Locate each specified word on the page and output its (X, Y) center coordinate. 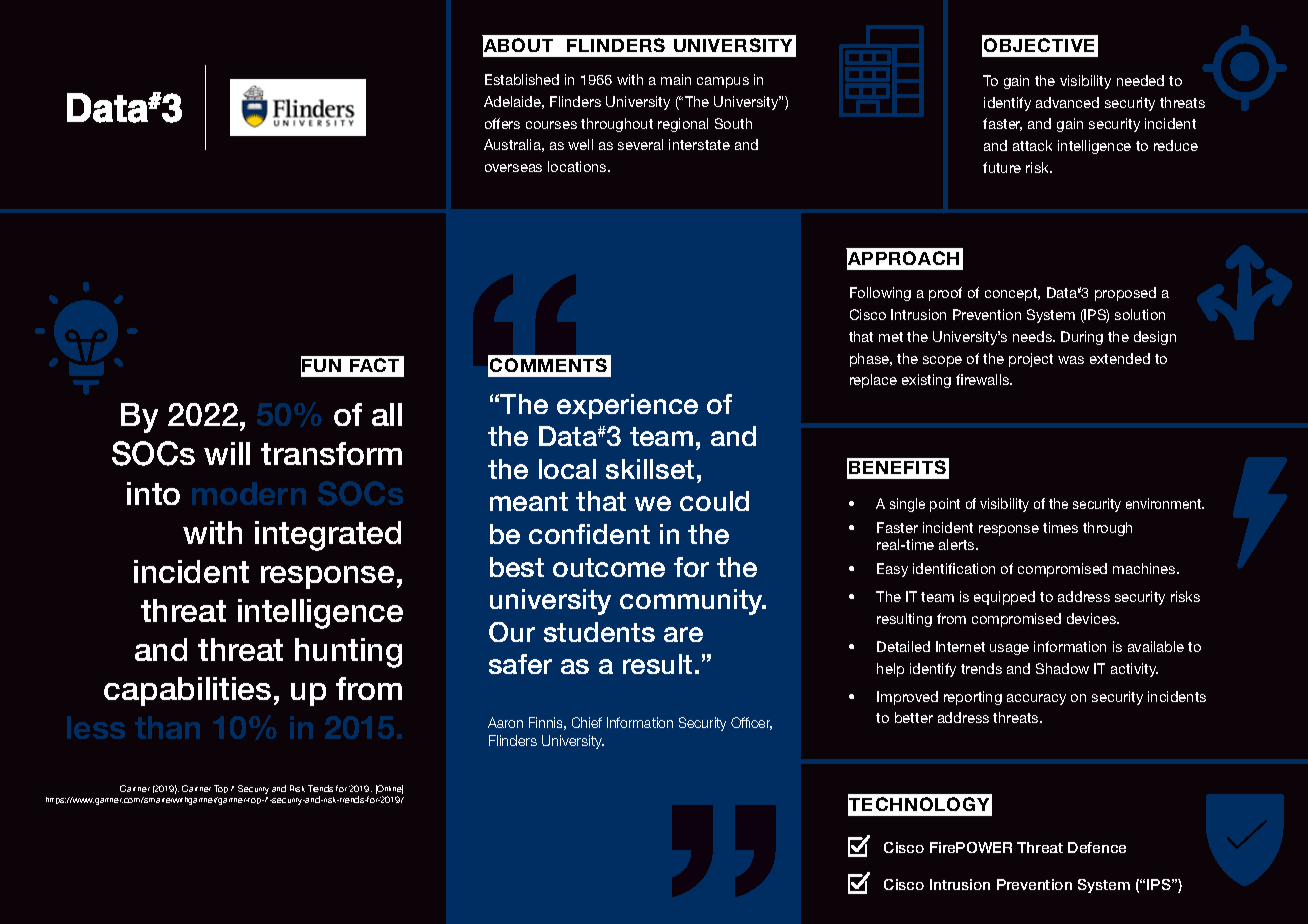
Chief (587, 722)
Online (389, 789)
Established (522, 79)
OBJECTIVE (1039, 45)
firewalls (984, 379)
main (676, 79)
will (227, 453)
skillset (650, 469)
